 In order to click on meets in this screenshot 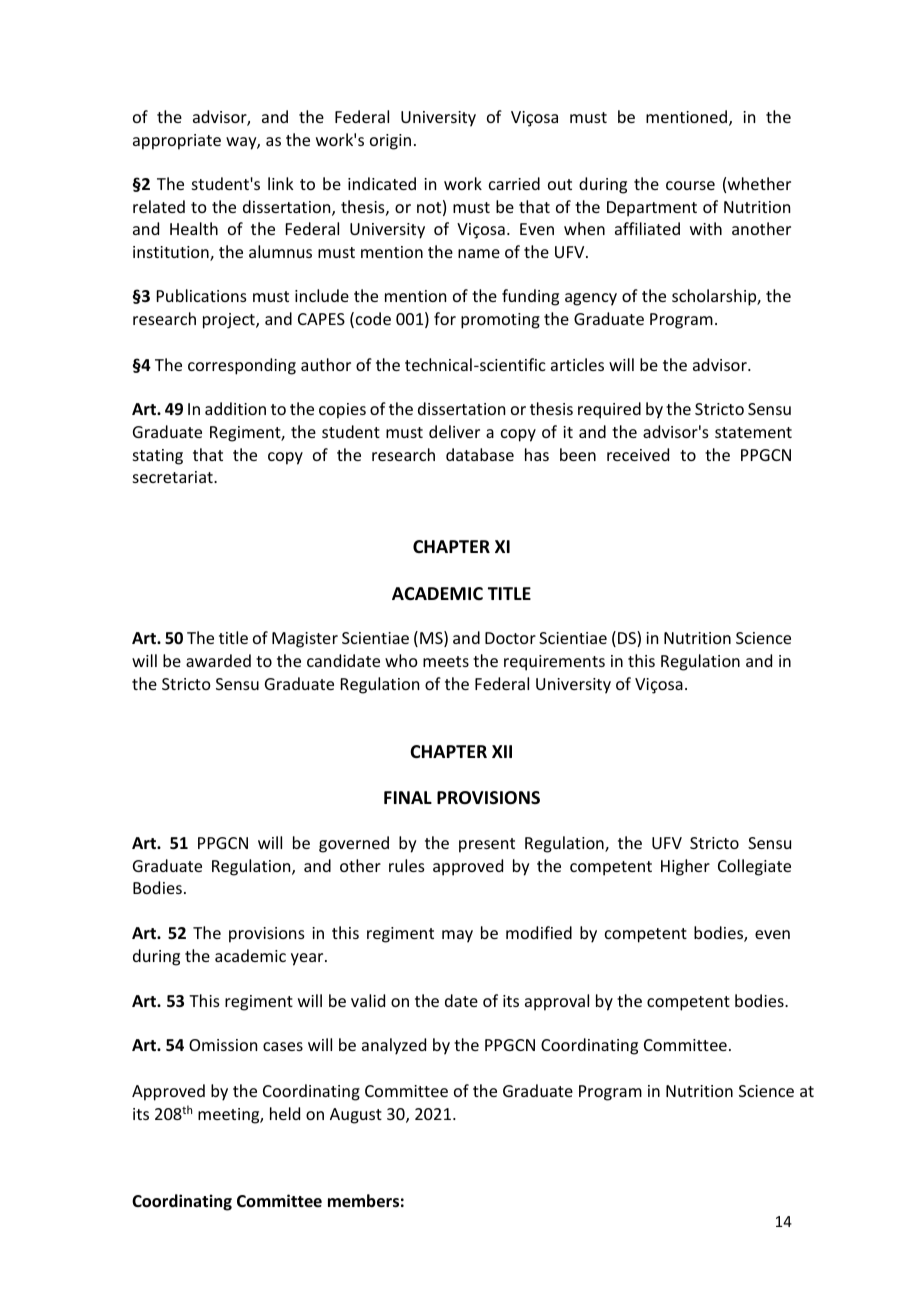, I will do `click(446, 661)`.
